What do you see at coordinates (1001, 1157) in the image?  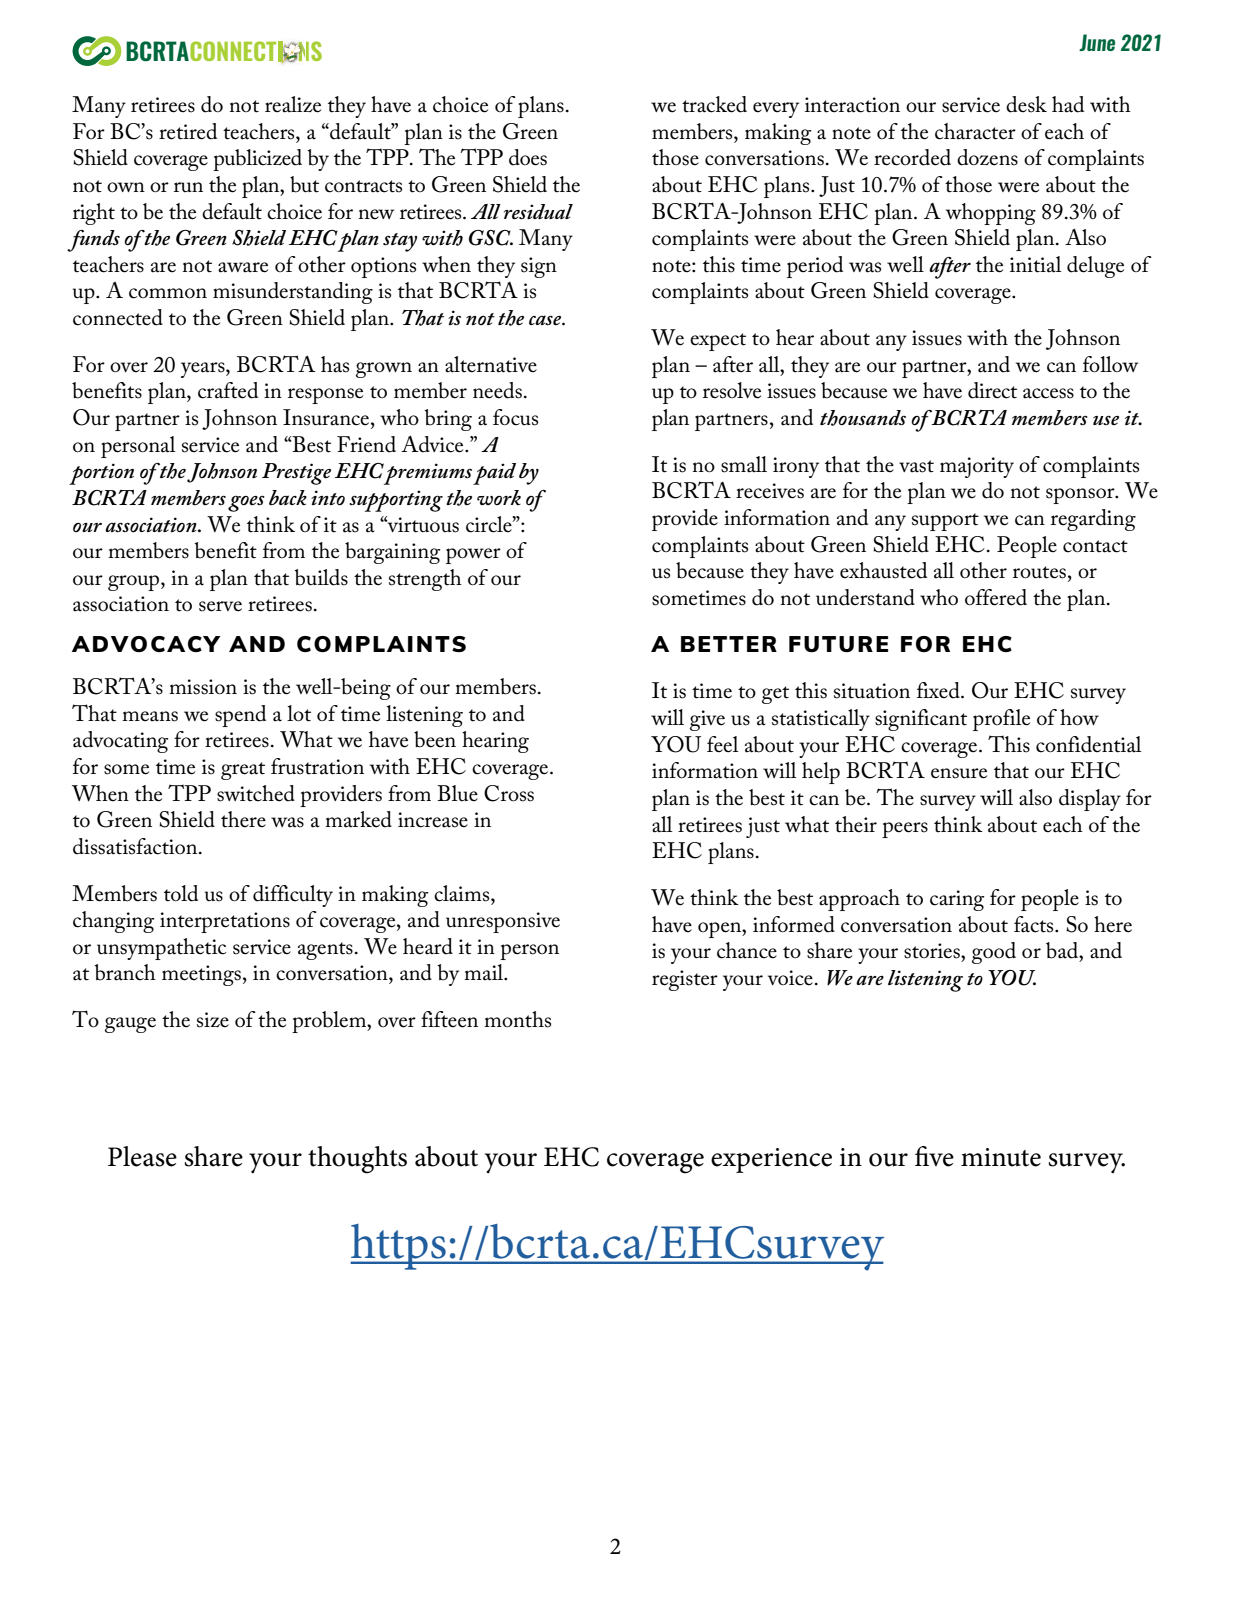 I see `minute` at bounding box center [1001, 1157].
